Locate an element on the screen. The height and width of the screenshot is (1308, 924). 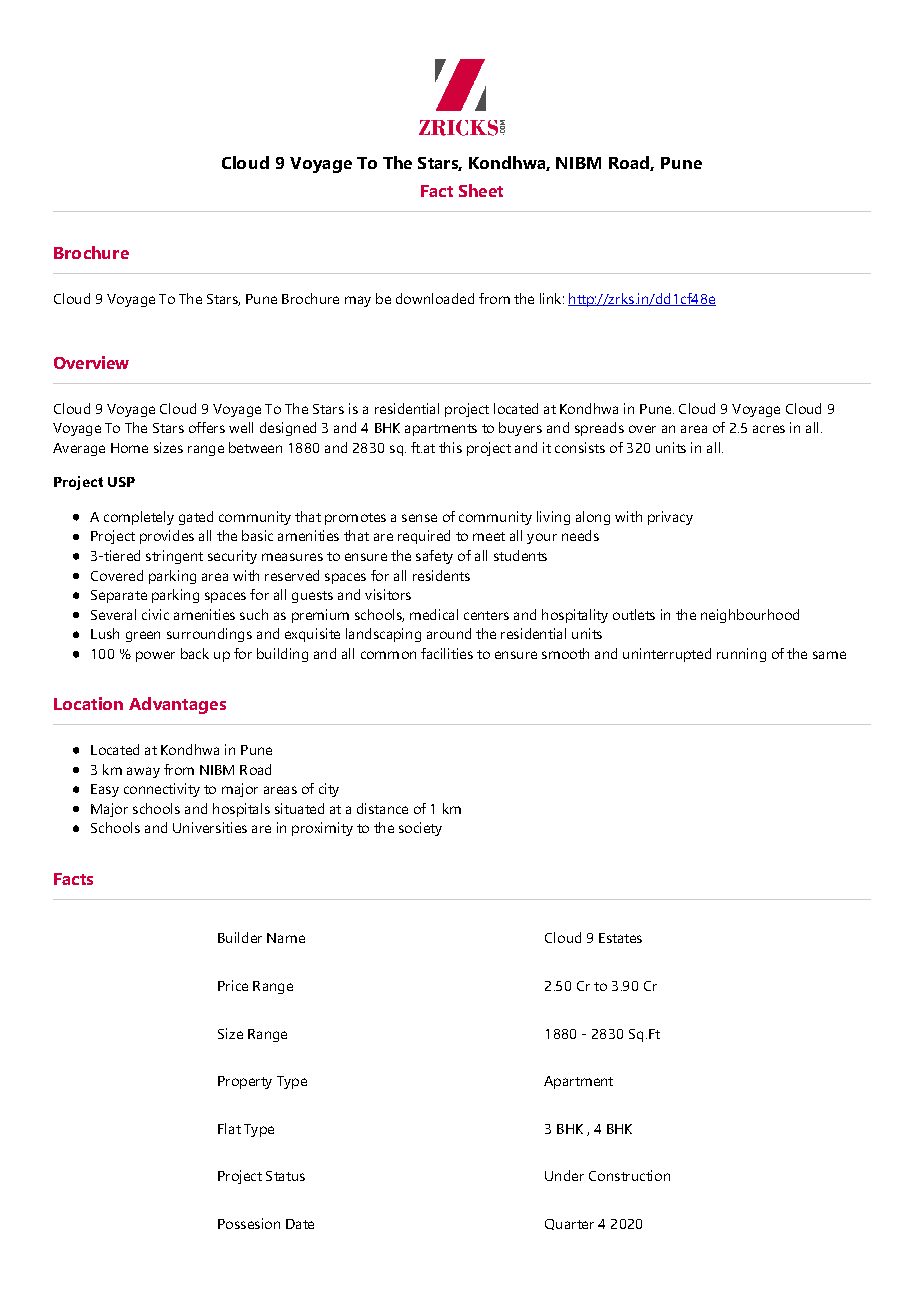
Sheet is located at coordinates (481, 190).
